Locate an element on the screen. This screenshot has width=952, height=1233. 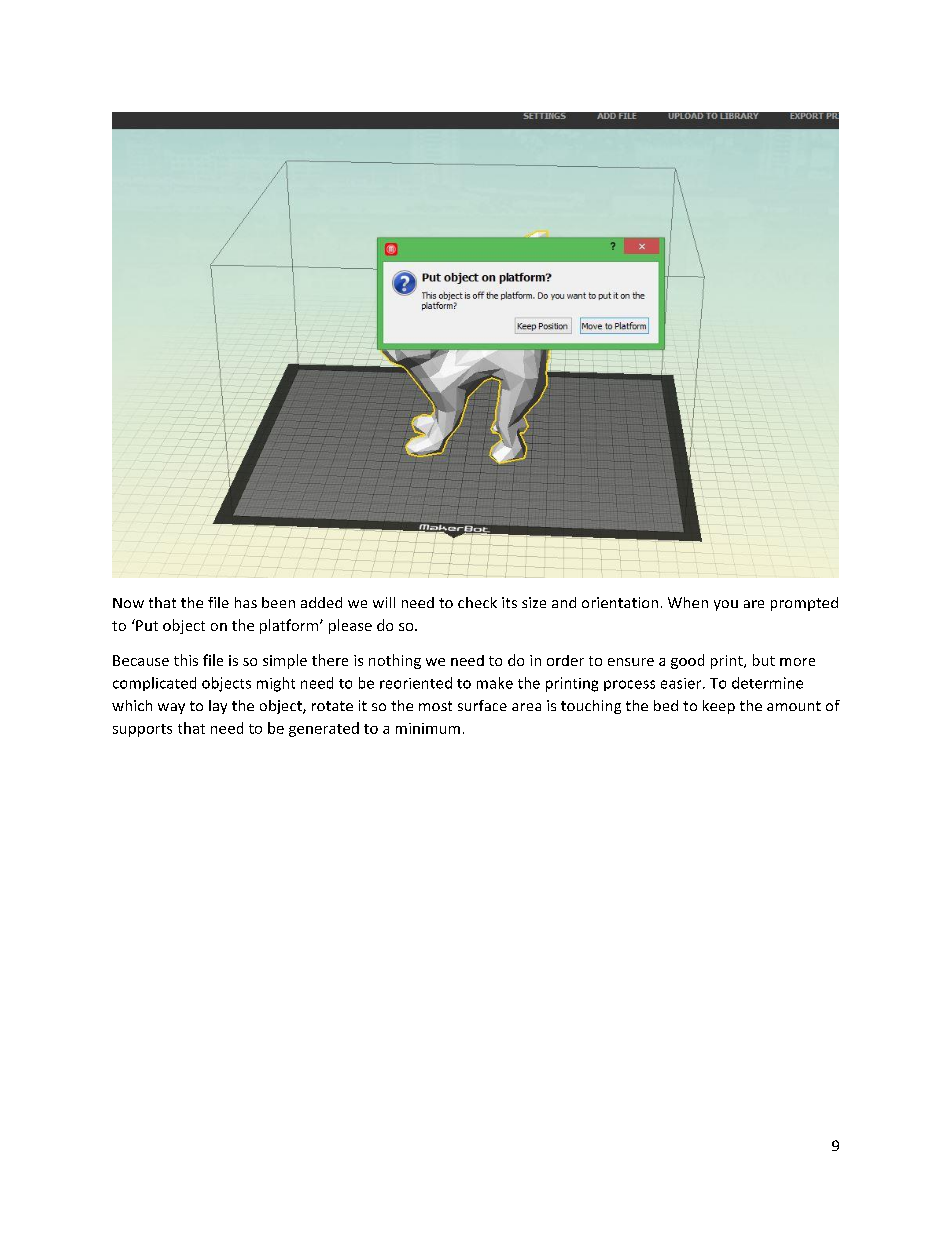
check is located at coordinates (477, 602).
